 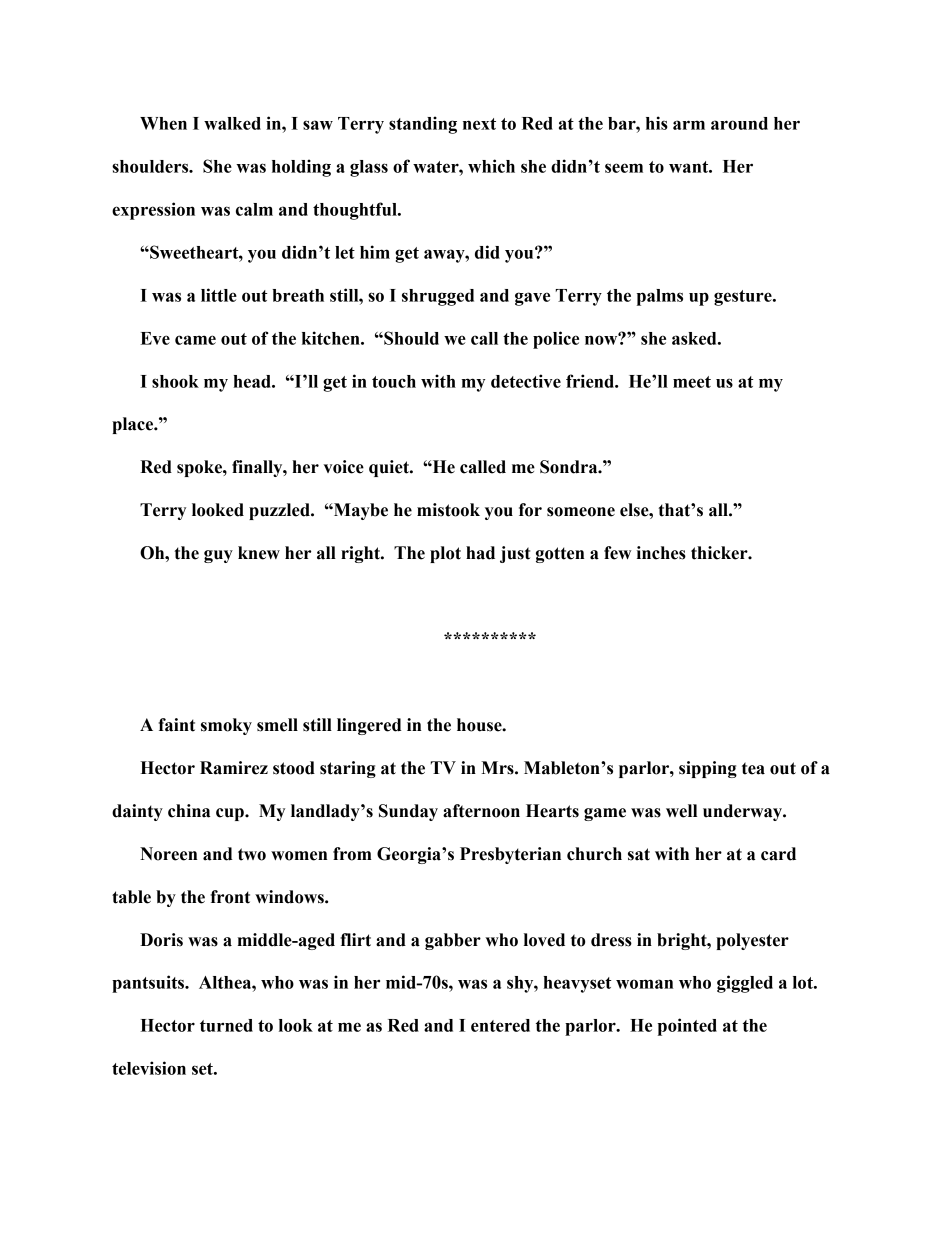 I want to click on which, so click(x=491, y=166).
